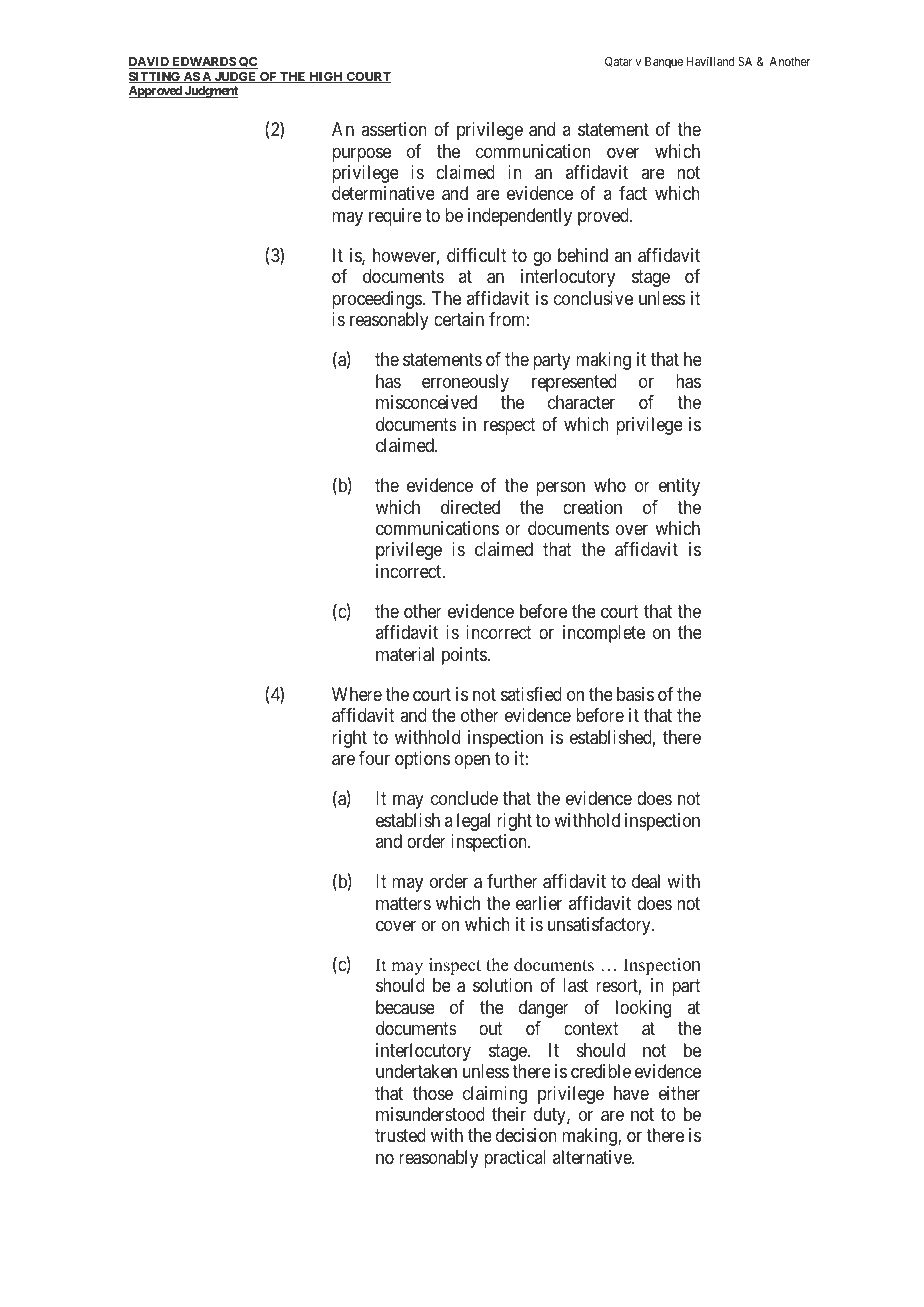 The width and height of the screenshot is (924, 1307). What do you see at coordinates (610, 485) in the screenshot?
I see `who` at bounding box center [610, 485].
